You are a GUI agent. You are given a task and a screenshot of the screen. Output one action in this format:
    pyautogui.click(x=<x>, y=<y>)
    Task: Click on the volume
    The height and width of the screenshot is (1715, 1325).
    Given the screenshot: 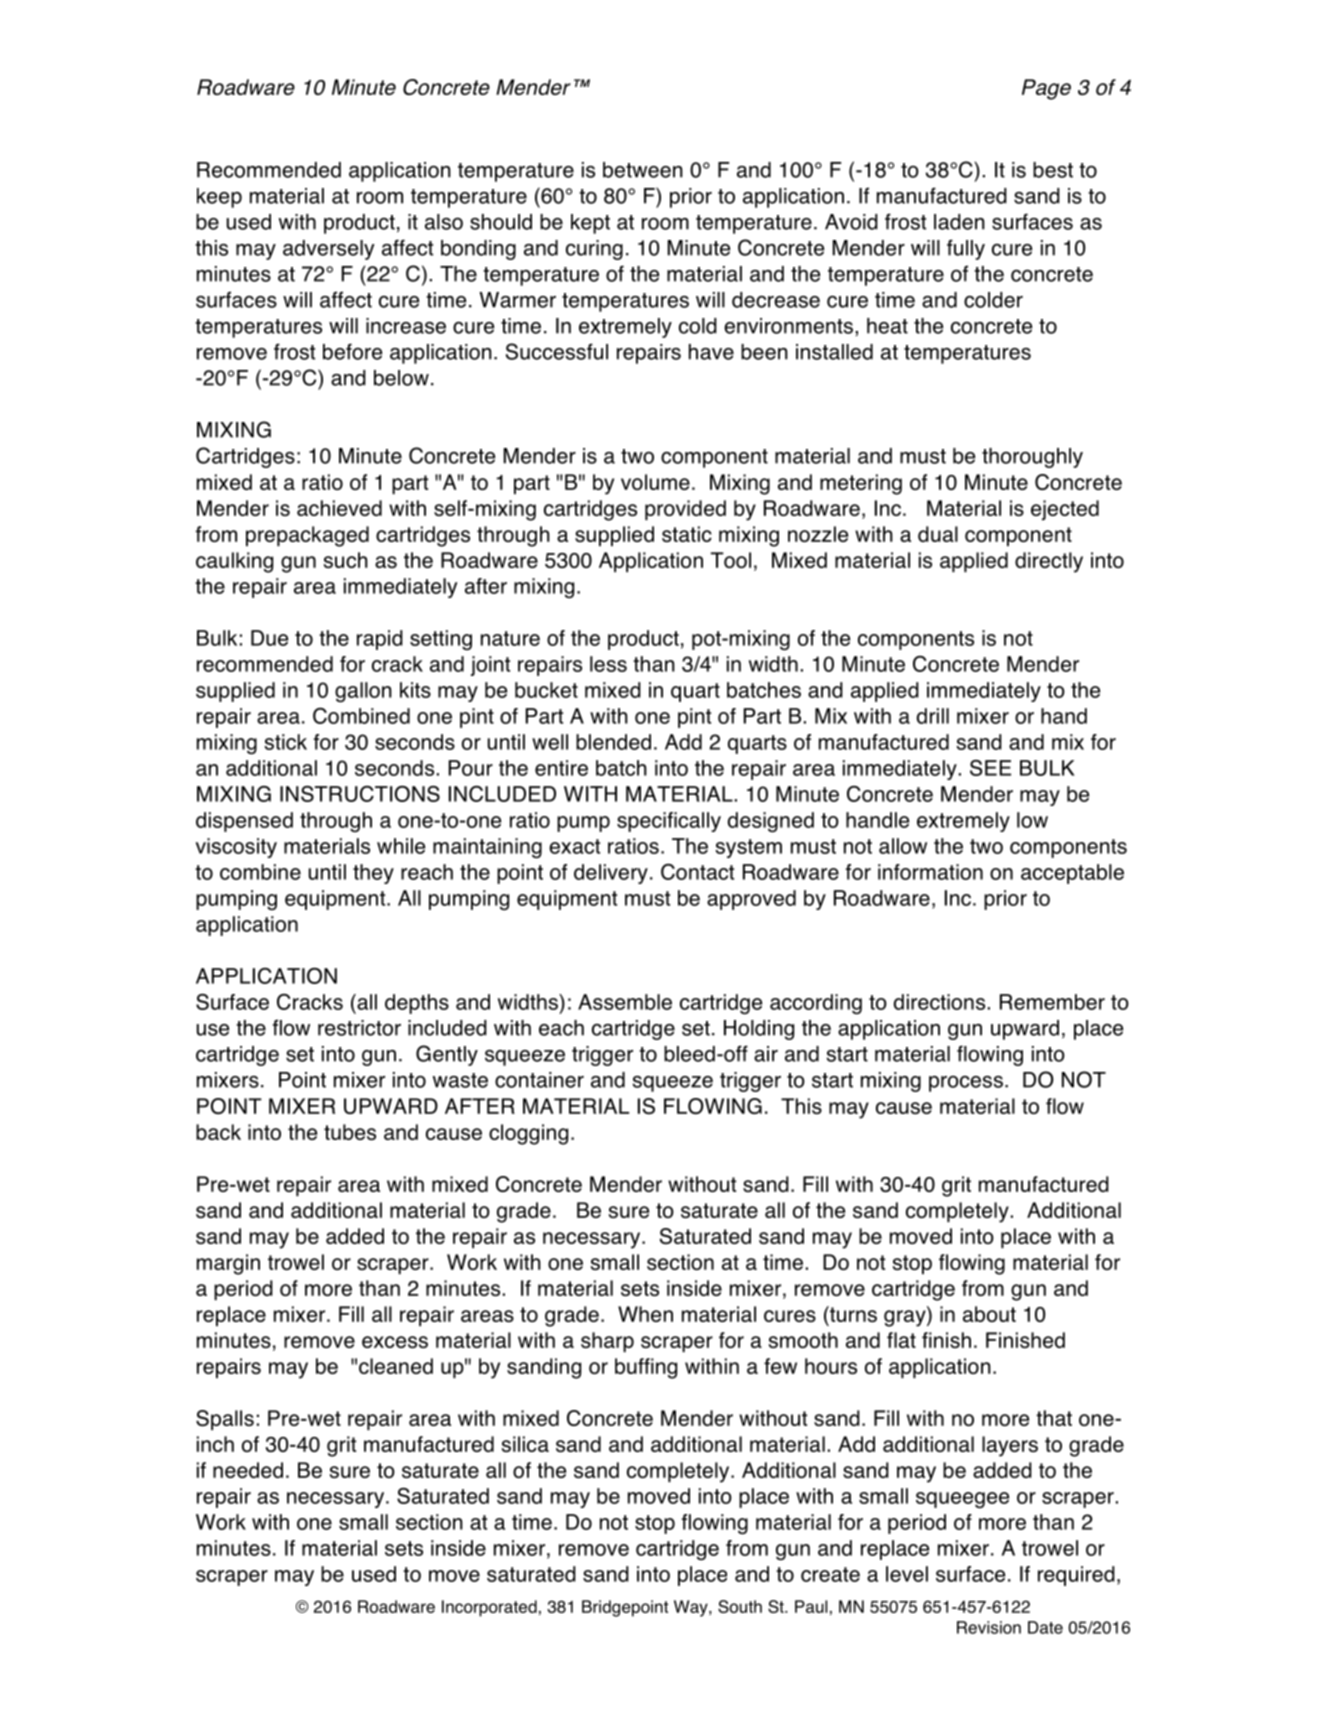 What is the action you would take?
    pyautogui.click(x=655, y=482)
